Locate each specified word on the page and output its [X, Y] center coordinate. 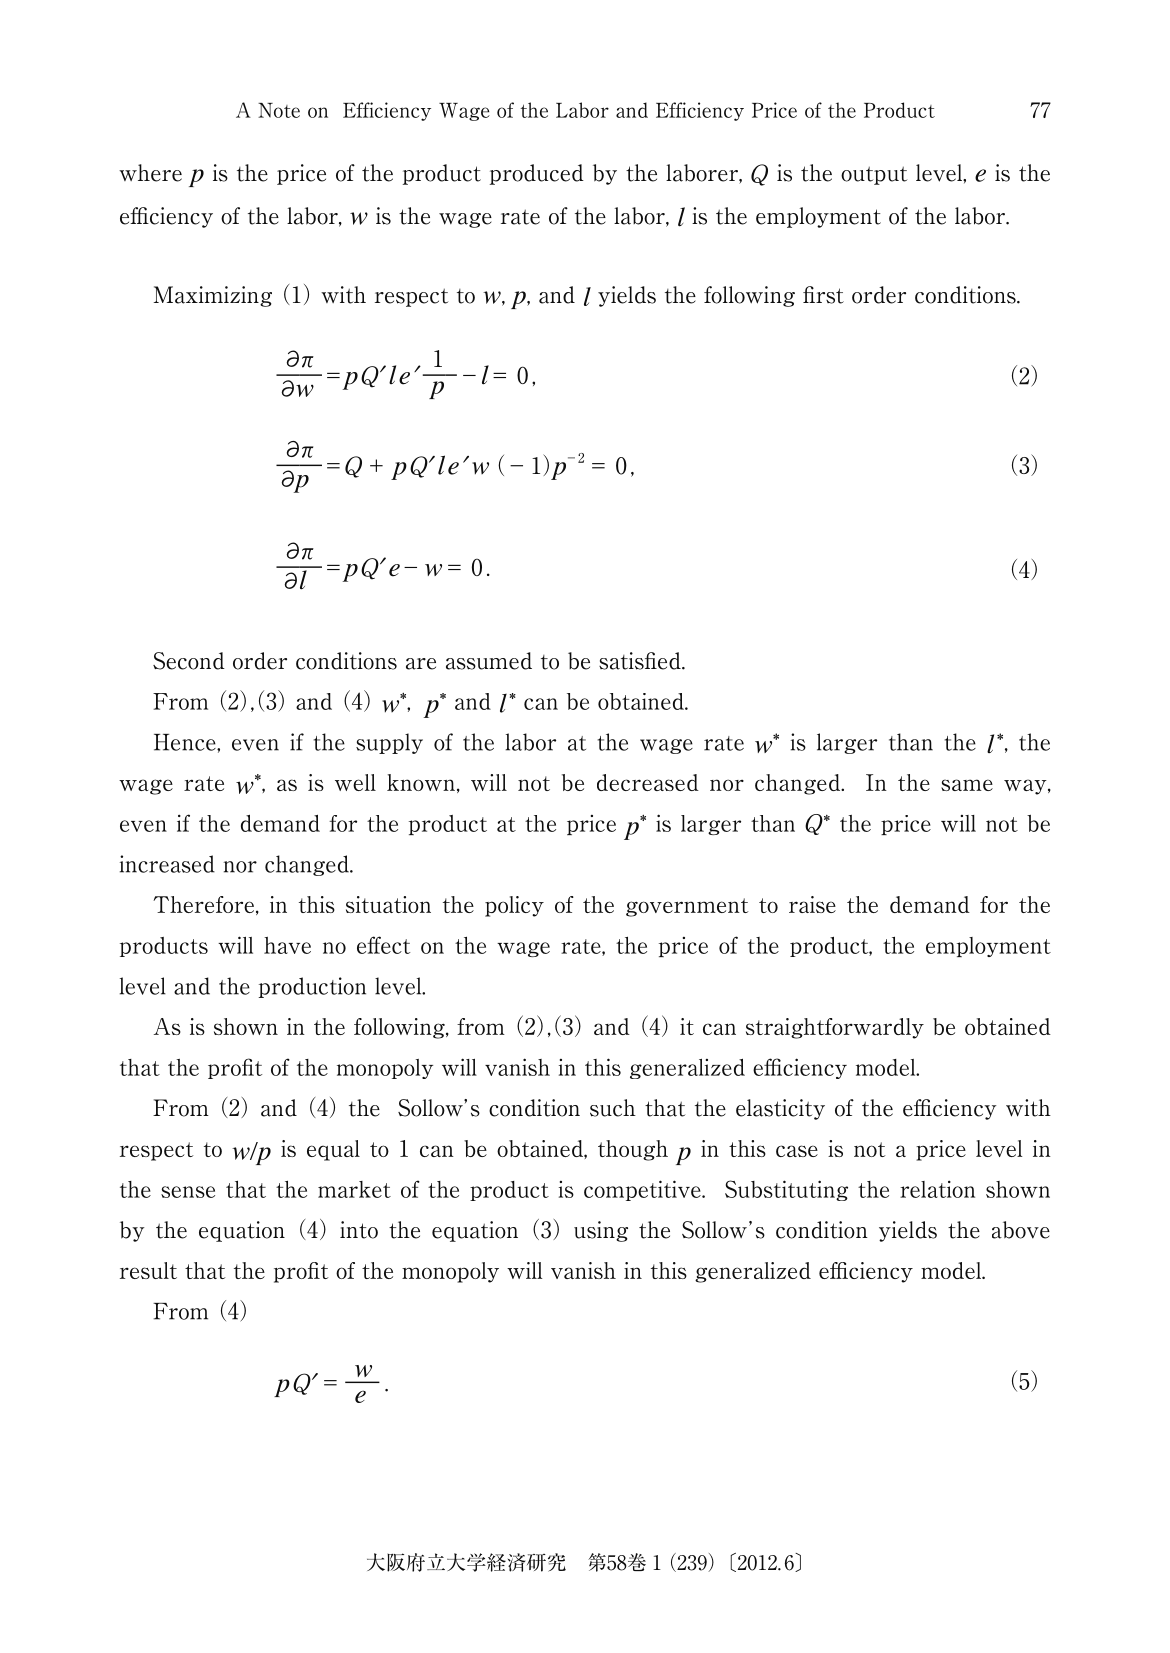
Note [279, 110]
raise [812, 904]
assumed [489, 661]
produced [537, 174]
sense [188, 1192]
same [967, 785]
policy [514, 906]
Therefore [205, 905]
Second [189, 661]
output [874, 175]
